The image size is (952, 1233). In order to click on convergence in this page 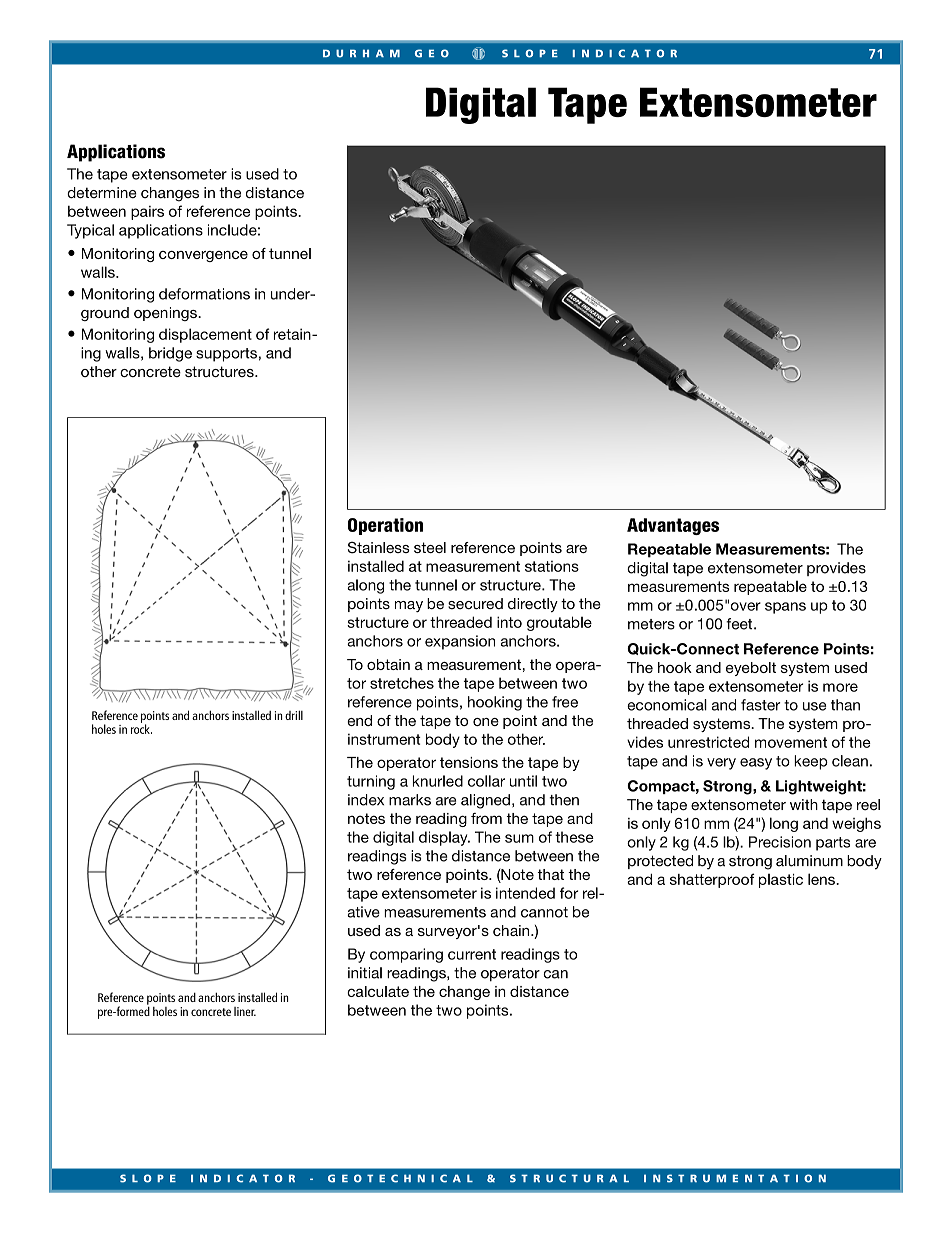, I will do `click(203, 256)`.
